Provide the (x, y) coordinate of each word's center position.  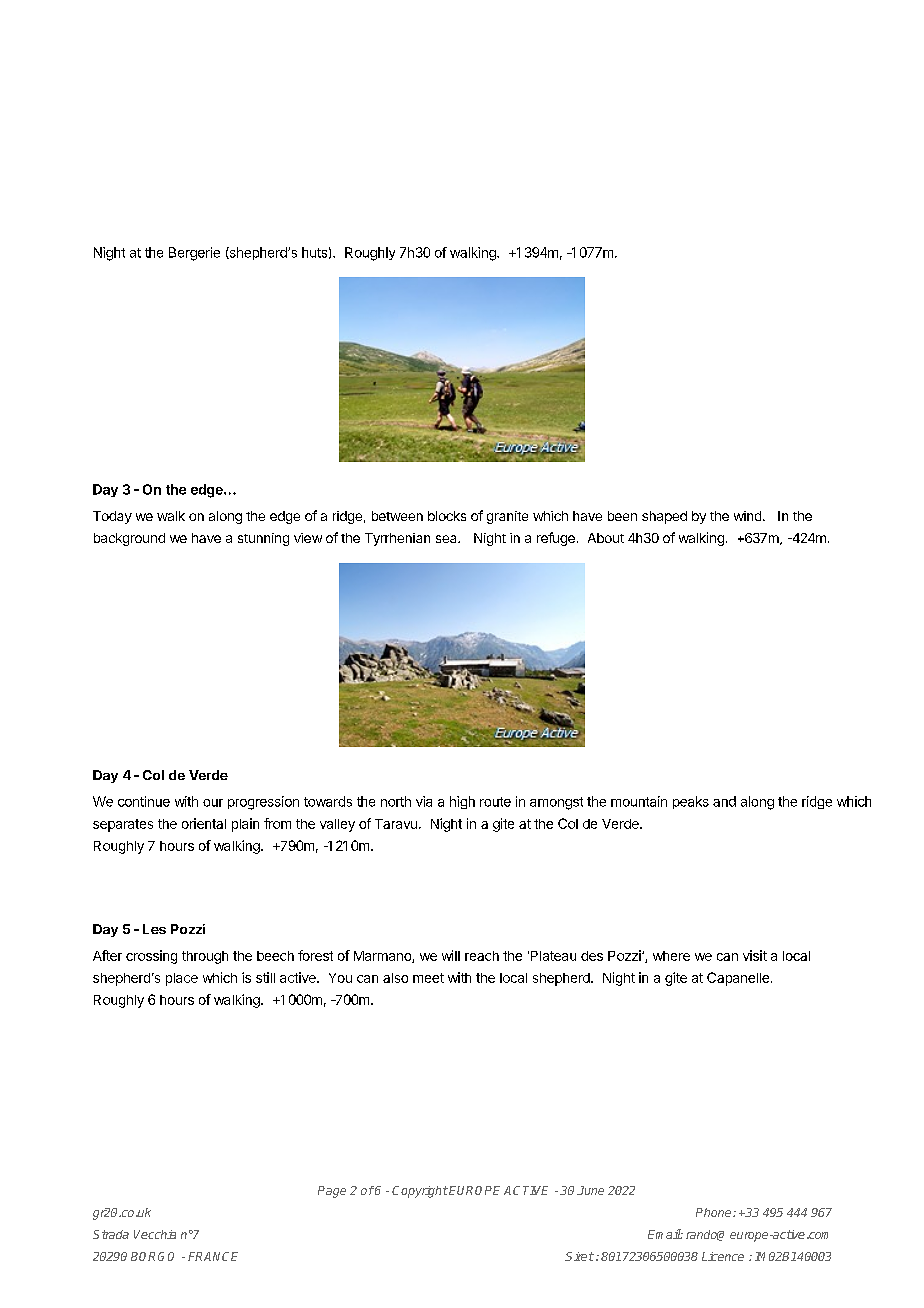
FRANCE (213, 1256)
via (424, 801)
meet (428, 978)
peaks (691, 802)
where (671, 956)
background (129, 539)
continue (144, 801)
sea (447, 539)
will (451, 955)
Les (154, 929)
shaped (664, 517)
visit (755, 955)
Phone (715, 1212)
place (182, 979)
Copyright (420, 1192)
